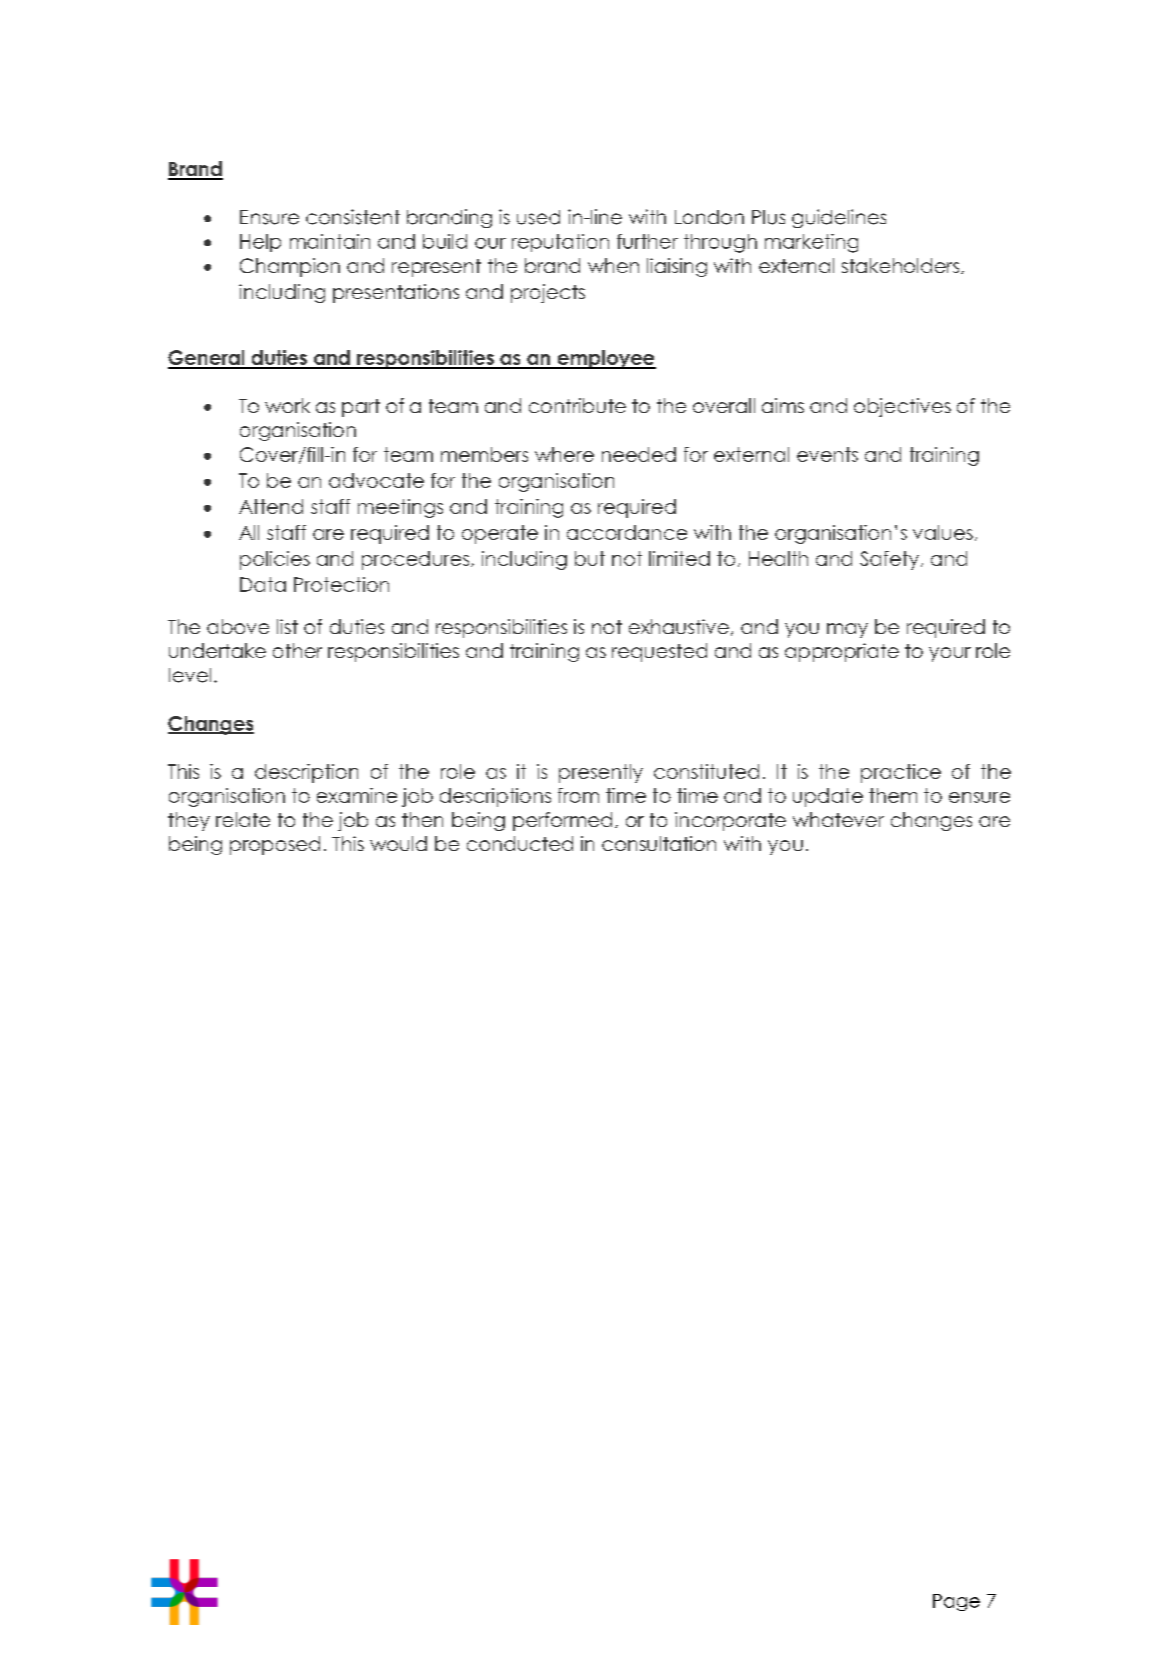  I want to click on Champion, so click(290, 267).
